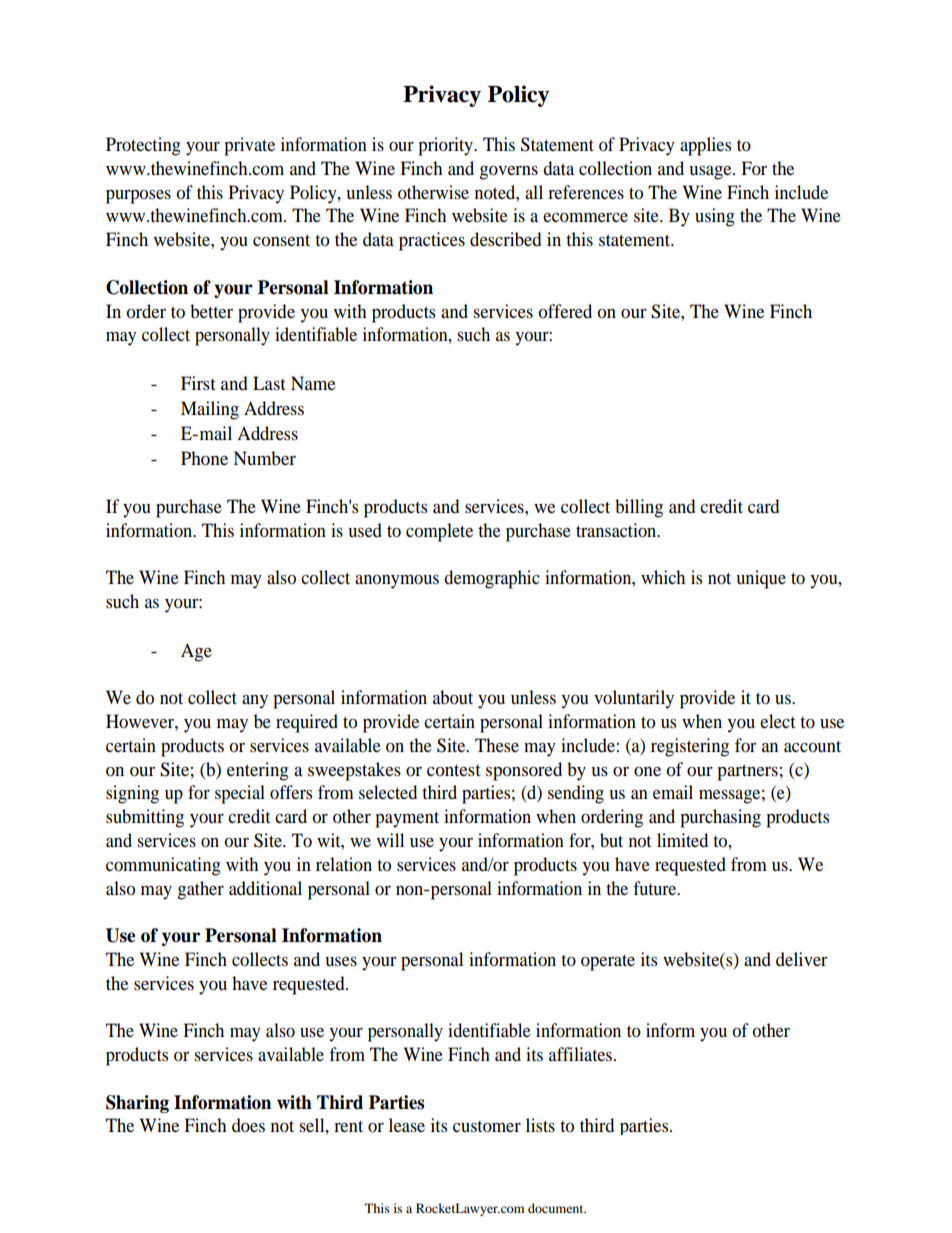 This screenshot has height=1233, width=952. Describe the element at coordinates (249, 146) in the screenshot. I see `private` at that location.
